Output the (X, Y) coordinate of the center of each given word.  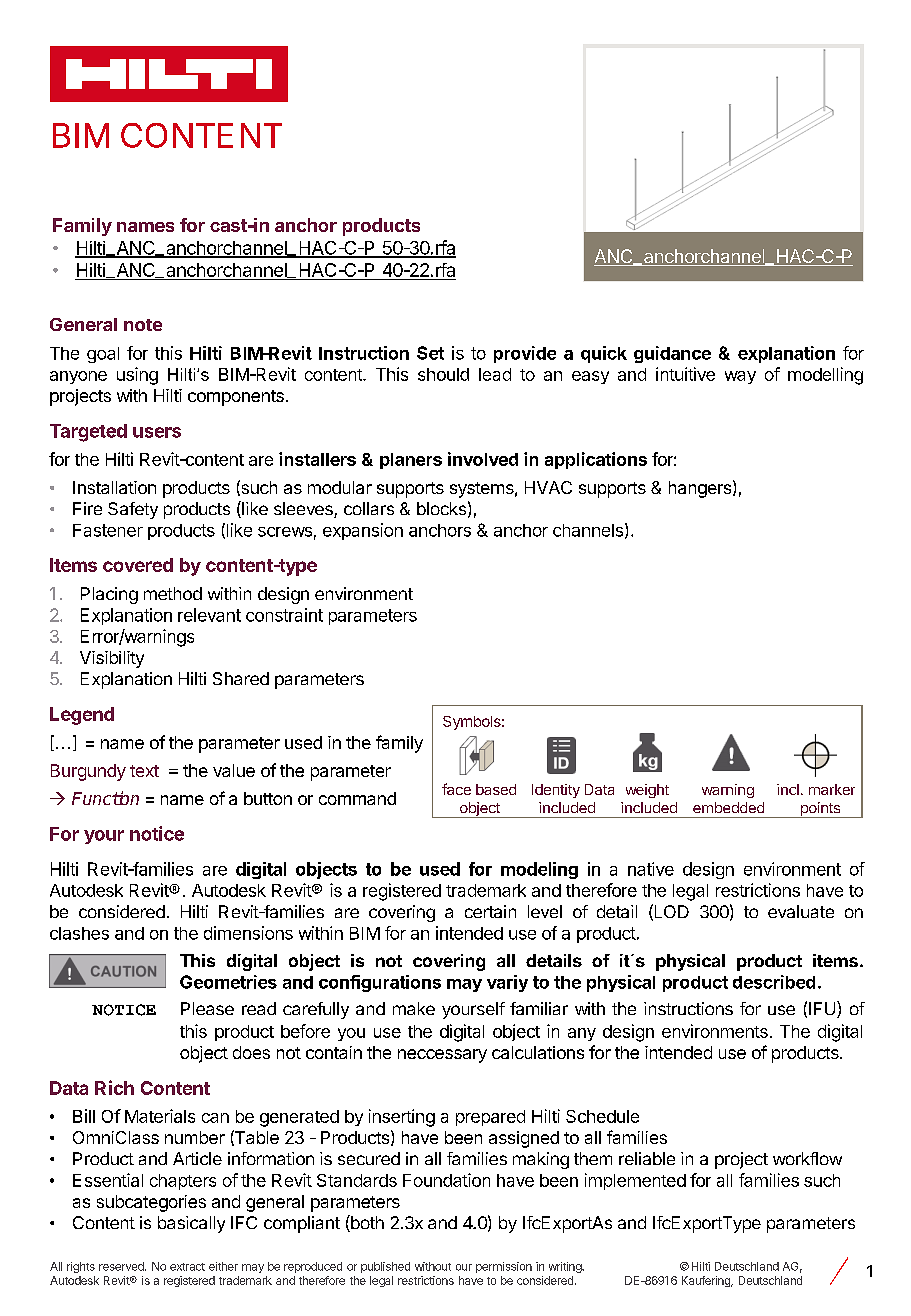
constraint (284, 615)
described (774, 982)
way (740, 377)
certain (490, 911)
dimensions (248, 933)
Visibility (112, 659)
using (137, 376)
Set (430, 353)
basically (191, 1224)
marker (832, 789)
